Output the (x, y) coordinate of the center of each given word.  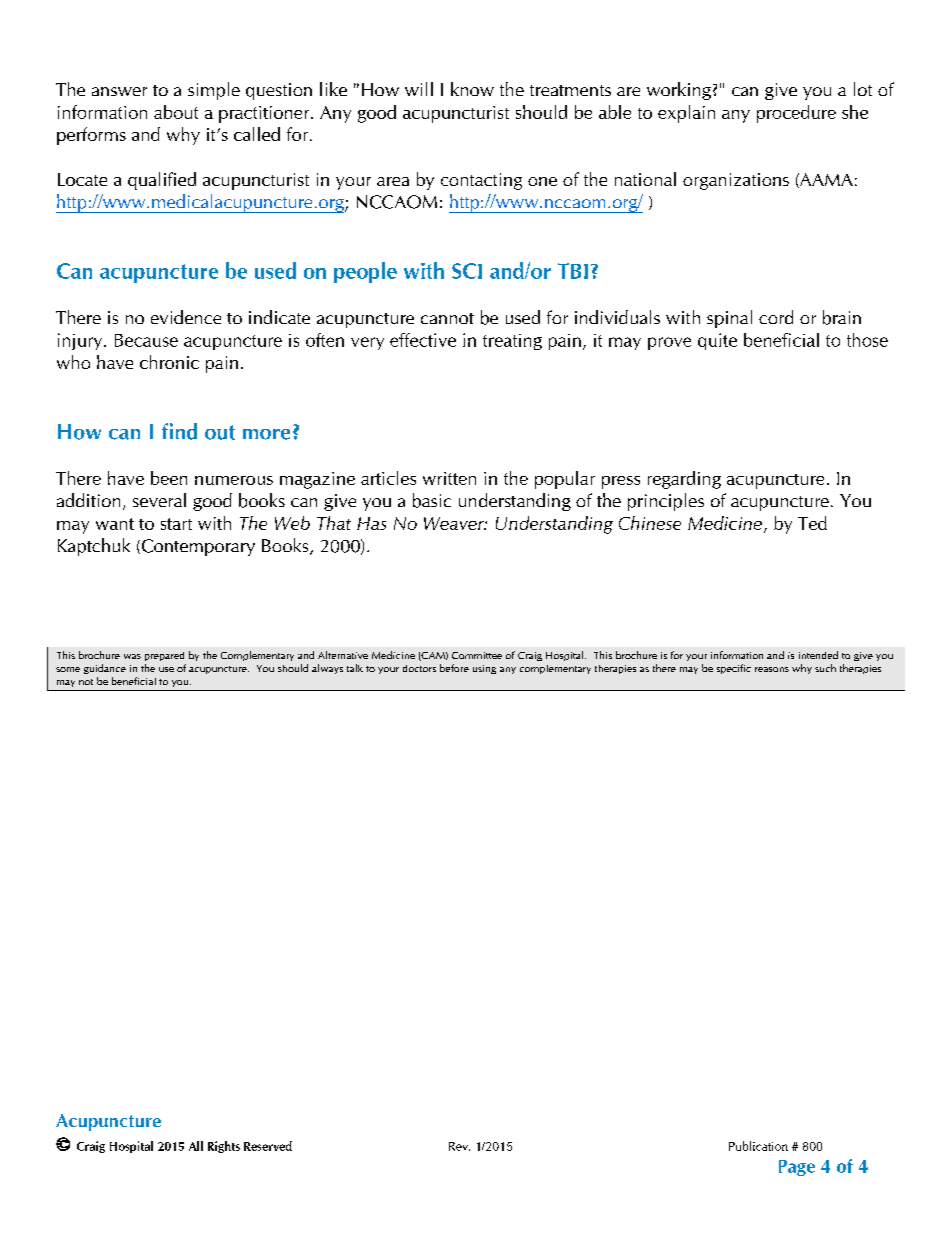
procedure (796, 114)
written (449, 478)
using (484, 669)
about (176, 112)
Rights (224, 1147)
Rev (459, 1146)
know (472, 89)
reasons (772, 669)
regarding (684, 480)
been (169, 478)
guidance (105, 669)
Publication (758, 1146)
